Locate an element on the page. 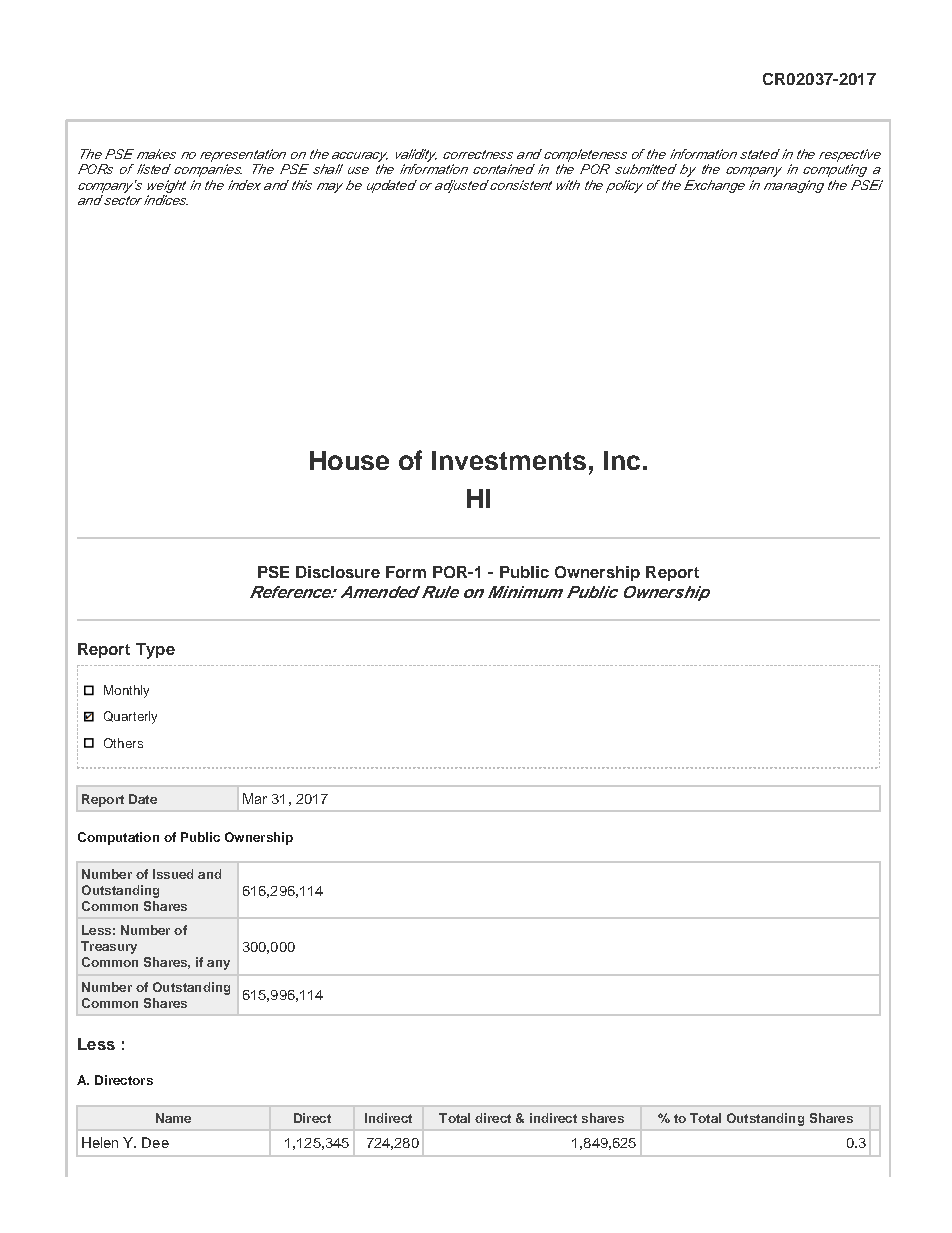 The width and height of the document is (952, 1233). Inc is located at coordinates (622, 460).
